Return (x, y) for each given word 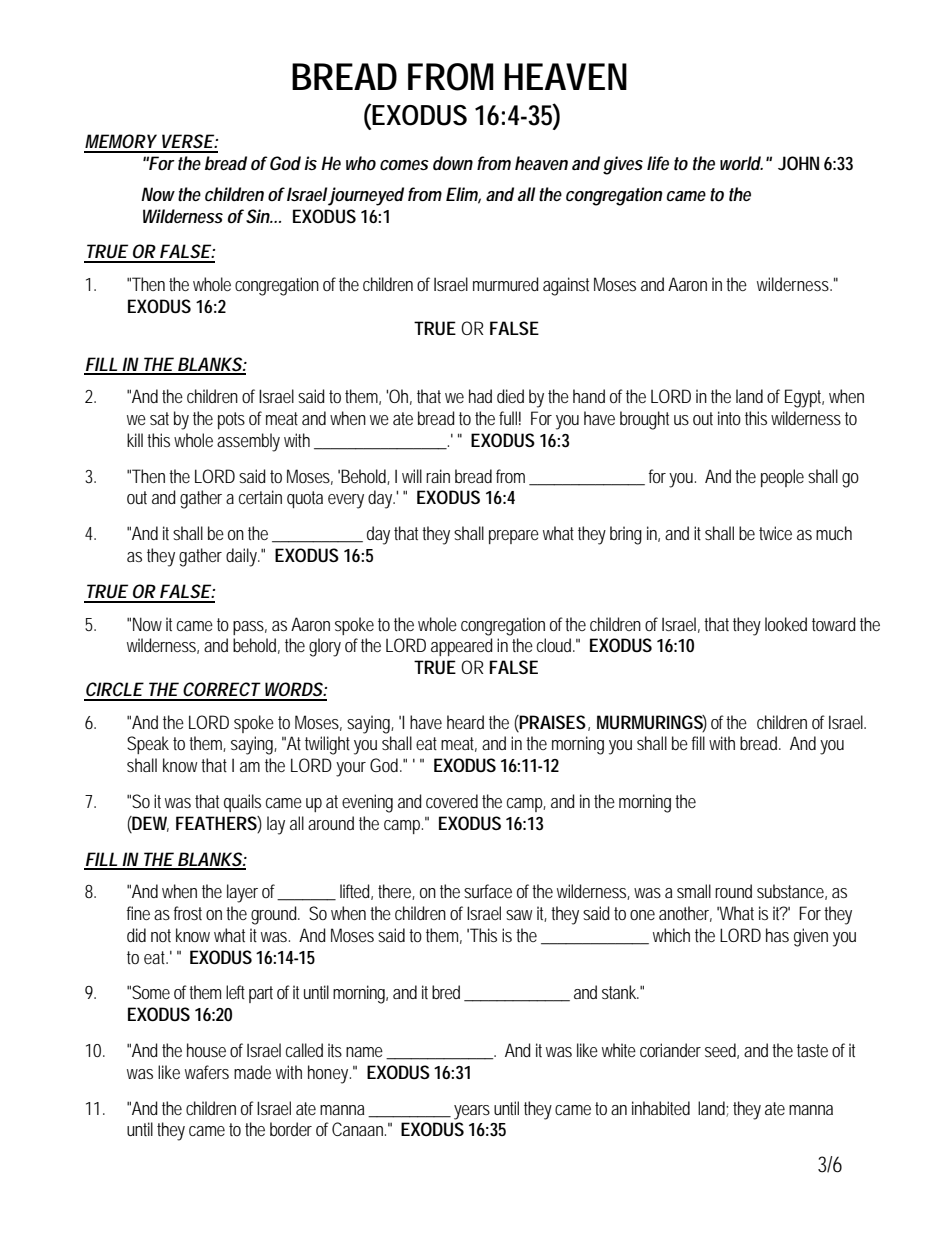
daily (243, 557)
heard (465, 722)
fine (138, 913)
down (453, 163)
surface (488, 891)
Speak (148, 745)
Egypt (804, 398)
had (480, 396)
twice (775, 533)
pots (231, 420)
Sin (259, 216)
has (777, 935)
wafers (207, 1072)
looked (786, 624)
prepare (514, 537)
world (741, 163)
